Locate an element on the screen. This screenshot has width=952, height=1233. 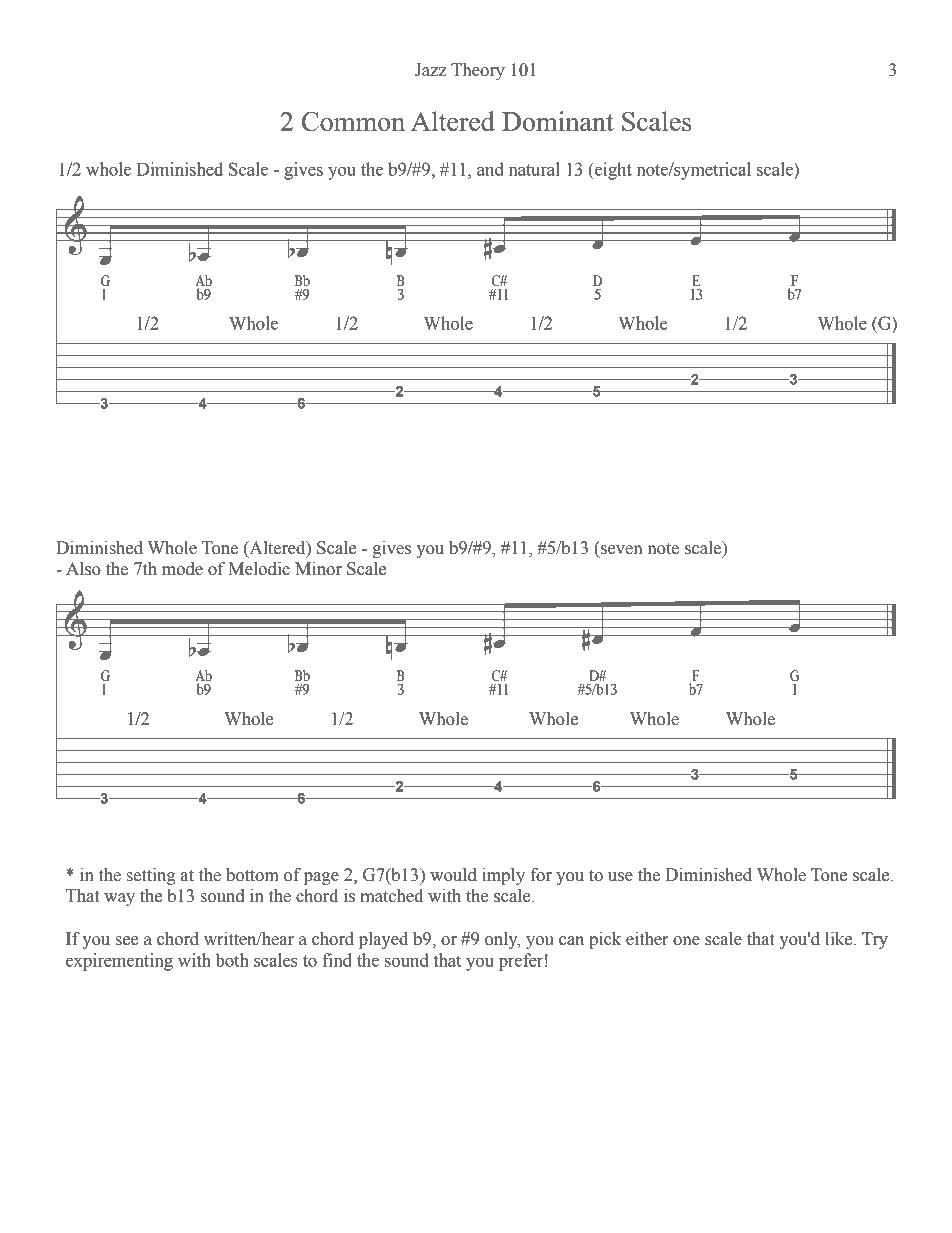
and is located at coordinates (490, 169).
